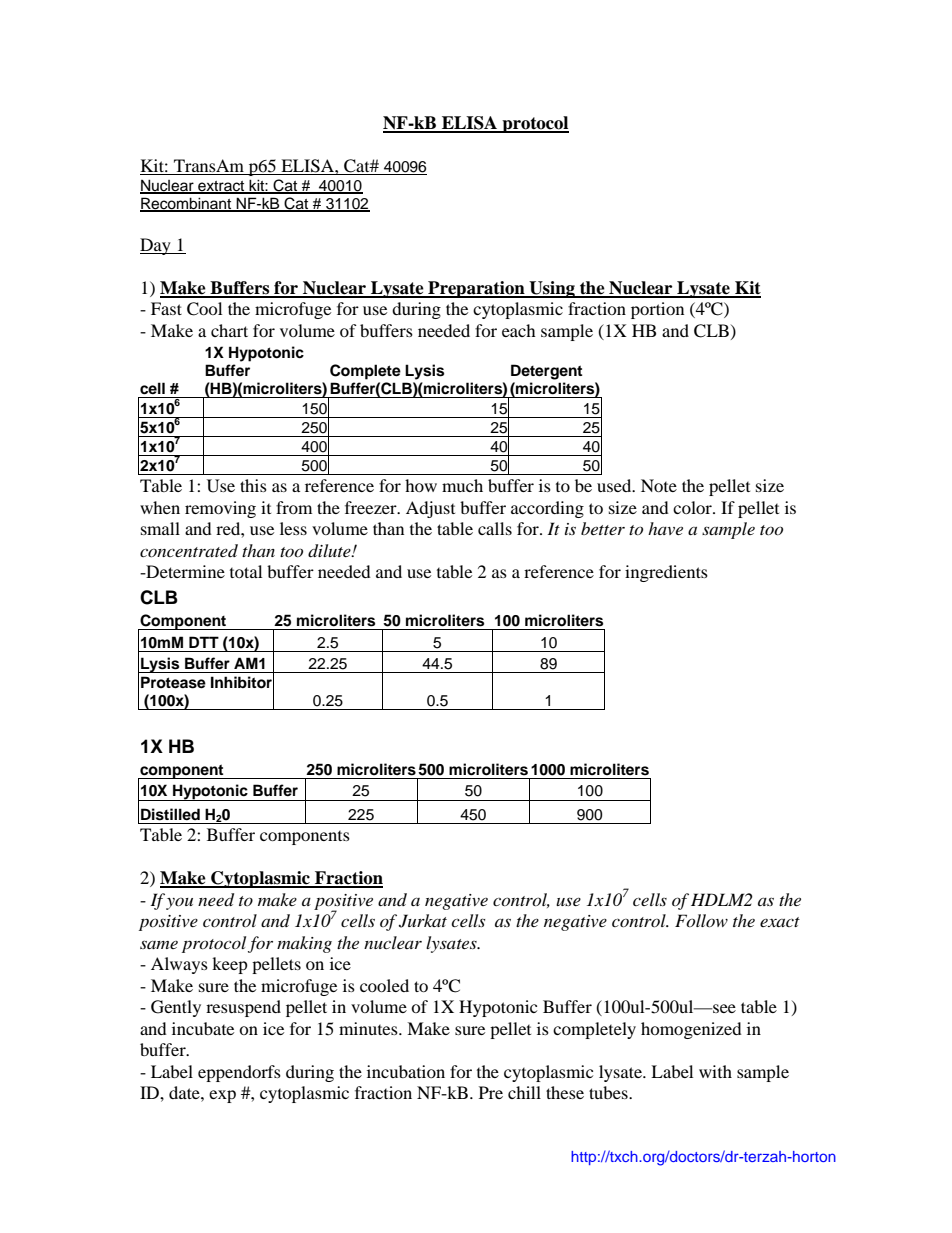 This image has width=952, height=1233. I want to click on Note, so click(659, 485).
